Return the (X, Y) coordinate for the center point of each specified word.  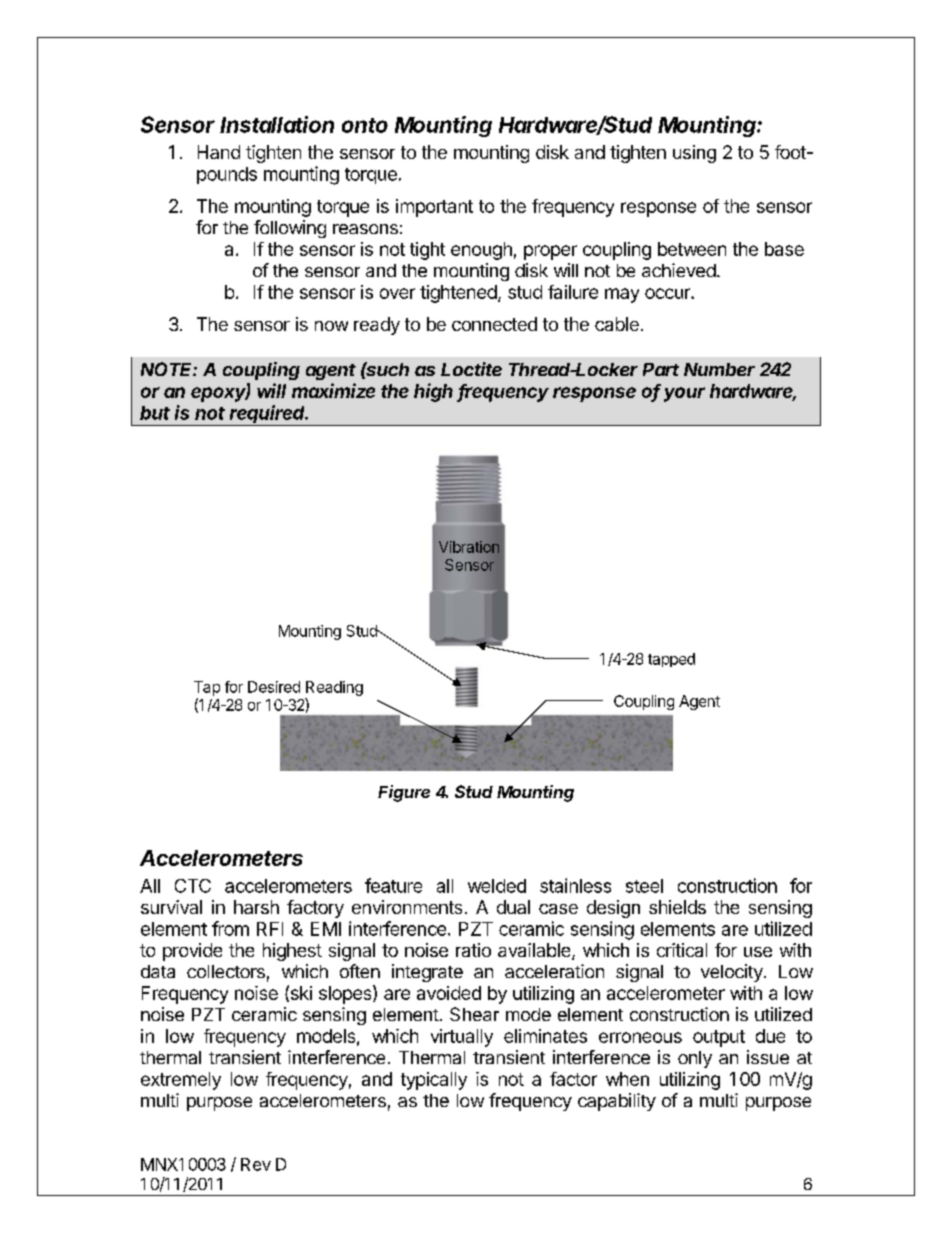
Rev (256, 1164)
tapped (671, 660)
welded (497, 886)
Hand (219, 152)
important (434, 208)
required (268, 415)
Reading (334, 688)
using (694, 154)
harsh (256, 907)
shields (677, 907)
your (684, 394)
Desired (274, 687)
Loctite (471, 369)
